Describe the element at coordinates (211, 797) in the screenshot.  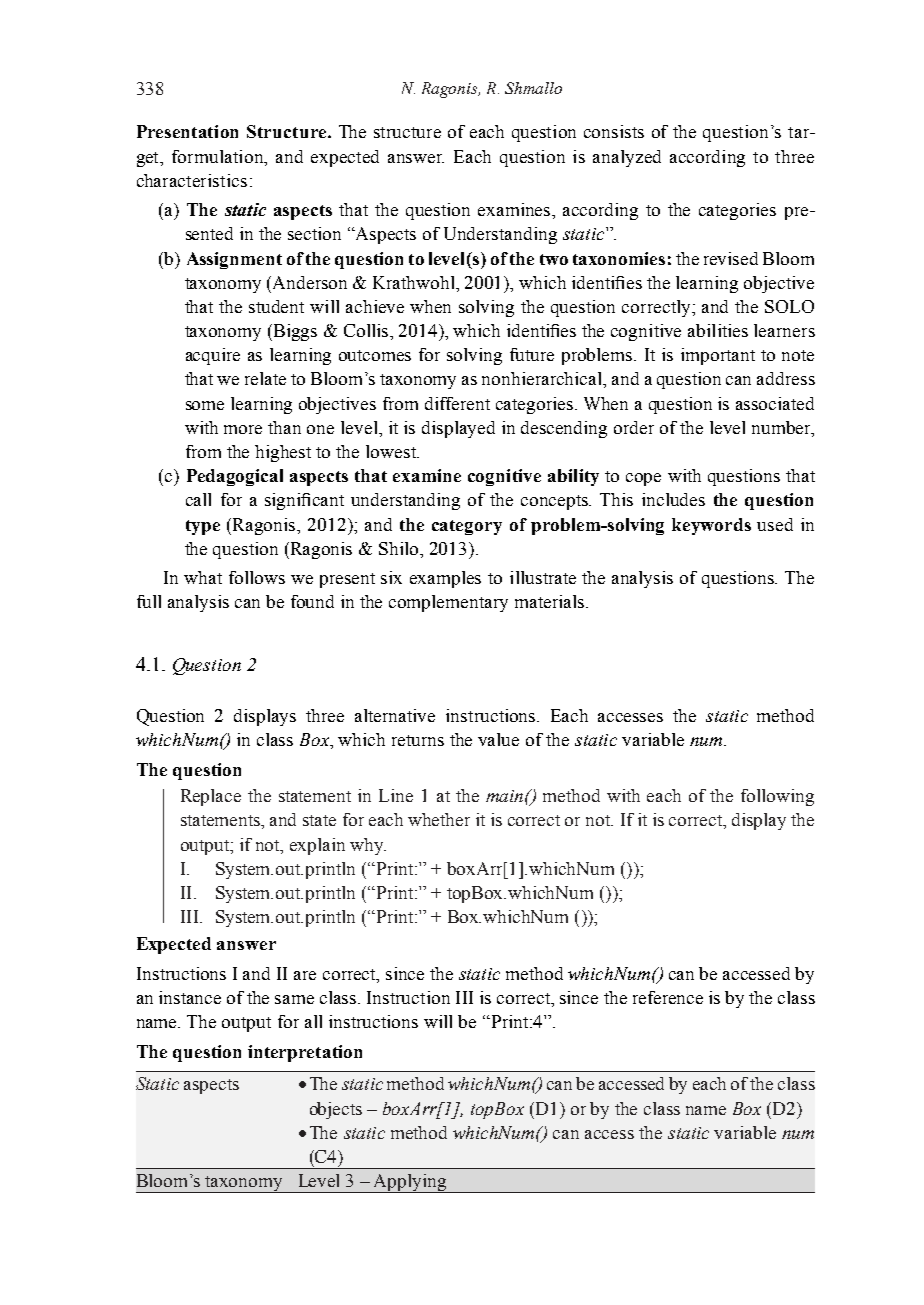
I see `Replace` at that location.
